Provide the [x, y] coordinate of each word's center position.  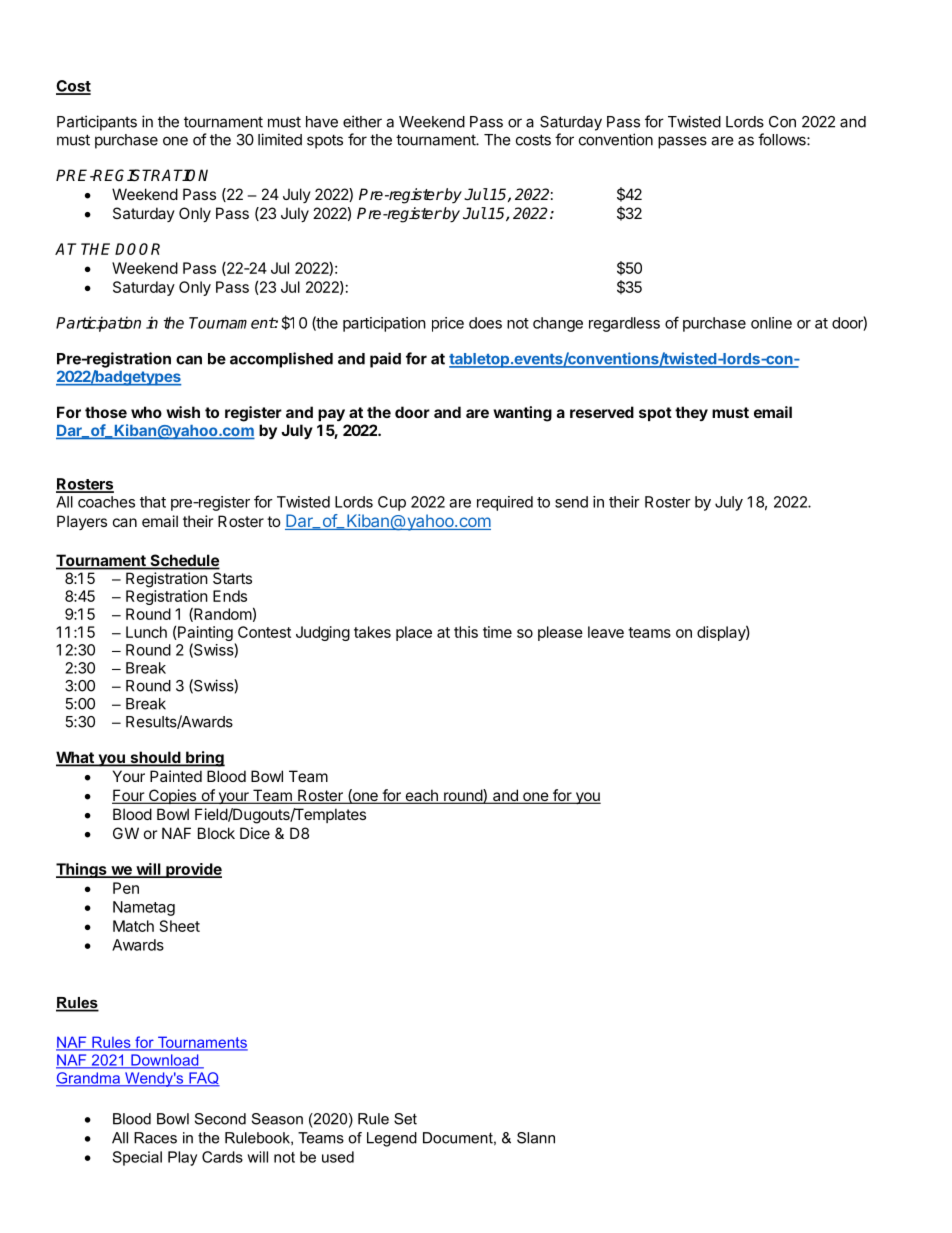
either [362, 121]
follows [783, 139]
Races [155, 1138]
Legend [392, 1139]
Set [405, 1119]
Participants [97, 123]
